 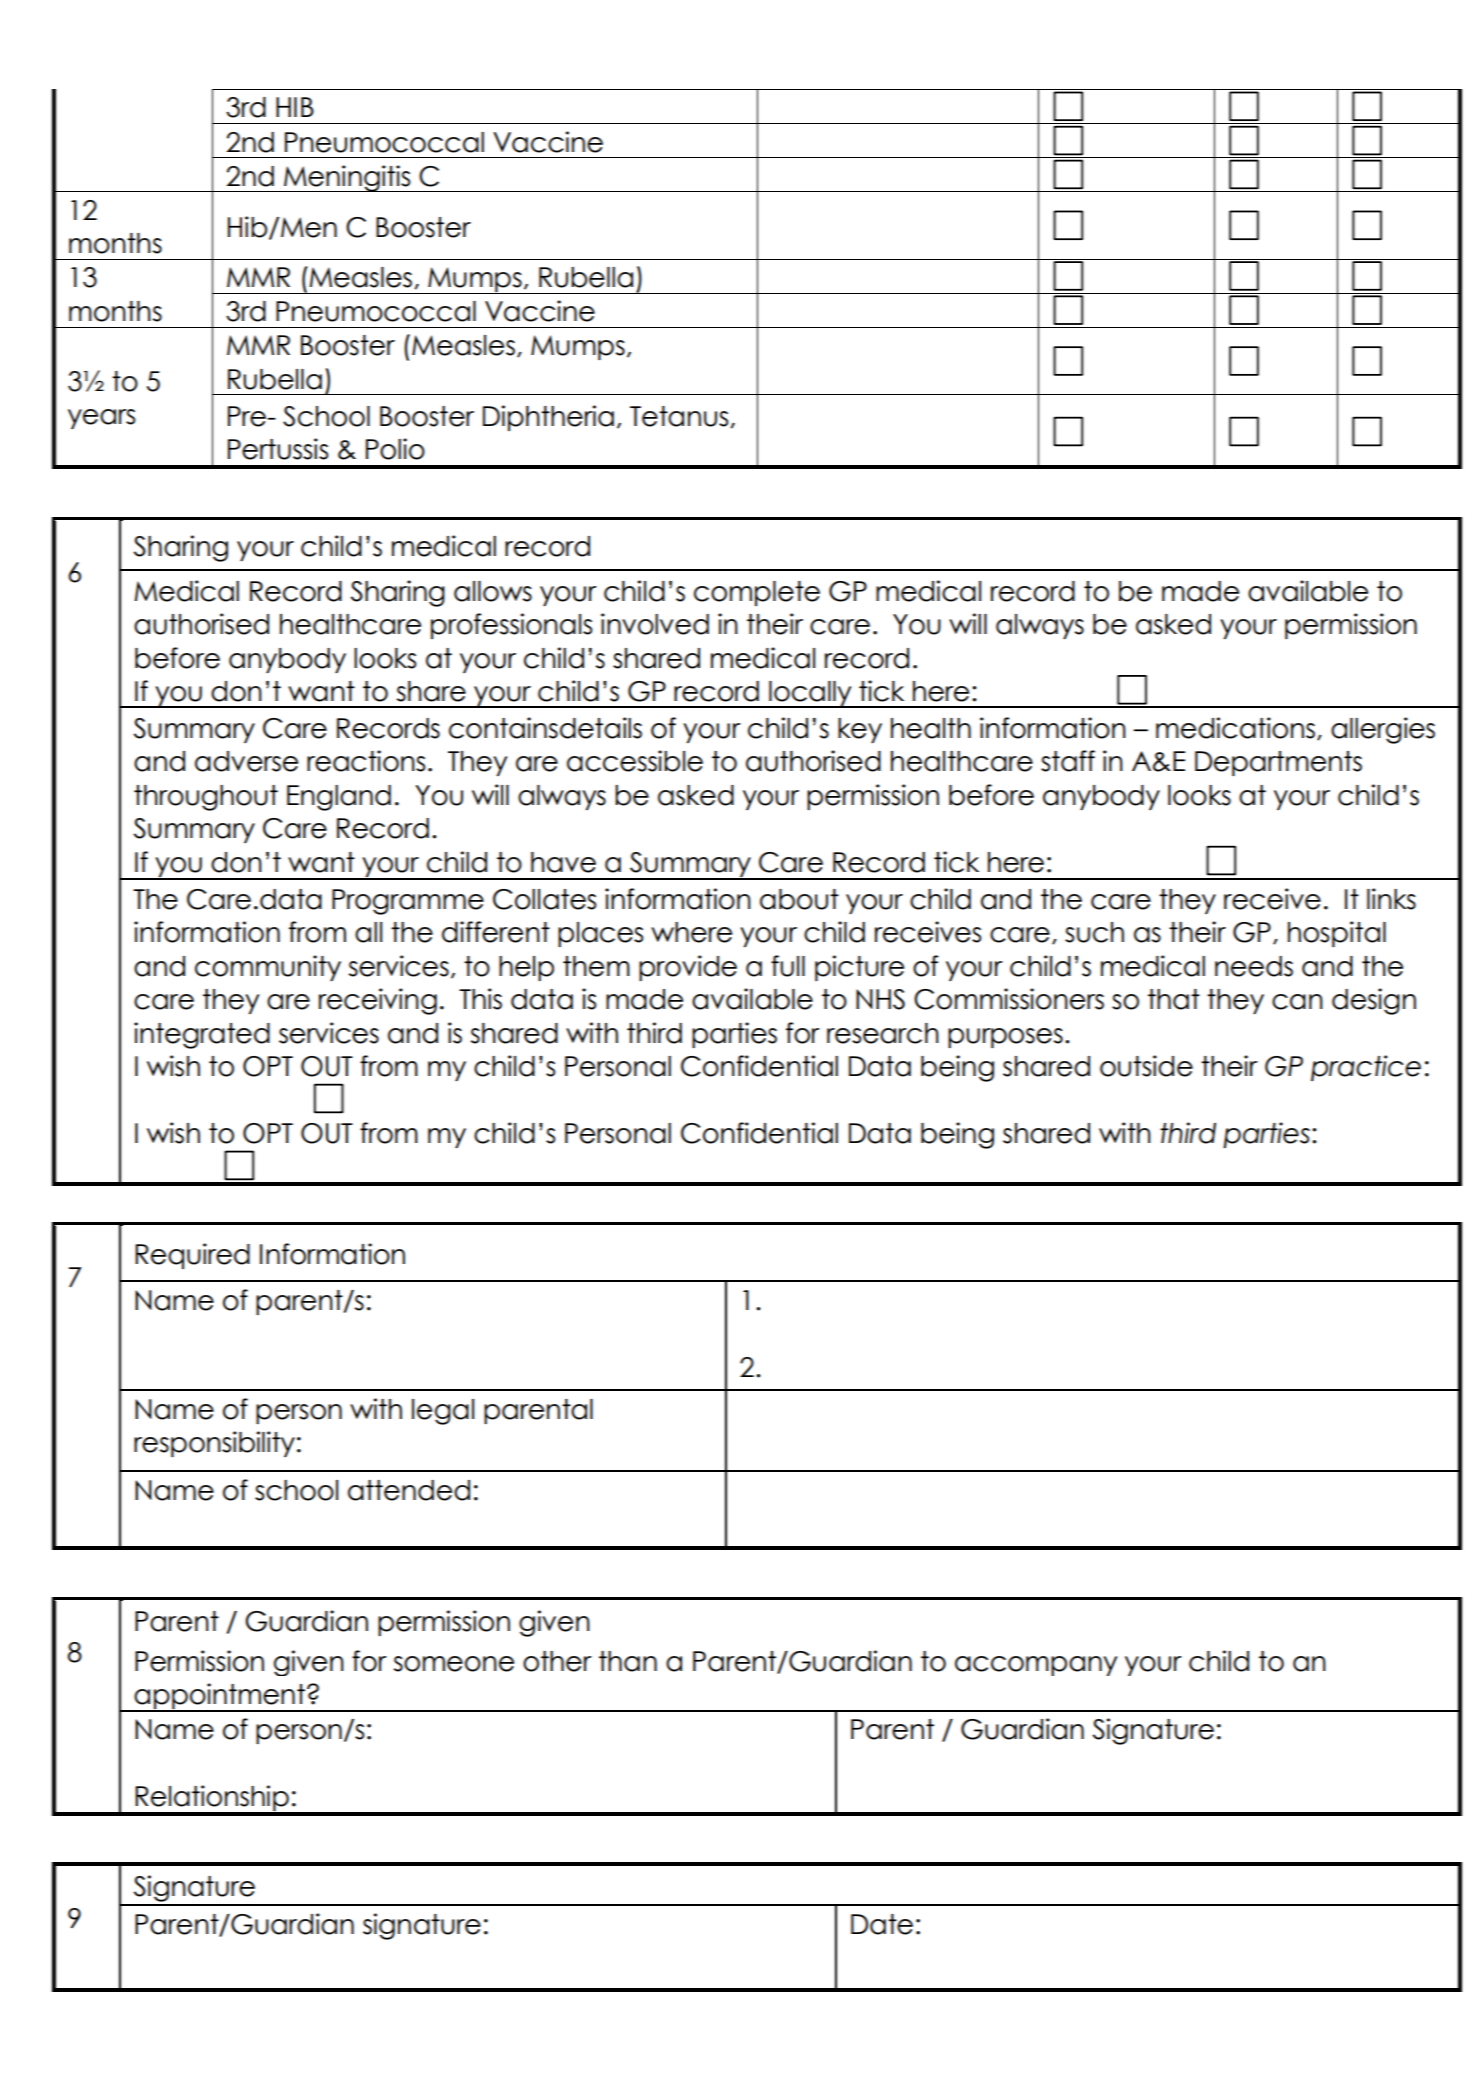 I want to click on involved, so click(x=655, y=624).
